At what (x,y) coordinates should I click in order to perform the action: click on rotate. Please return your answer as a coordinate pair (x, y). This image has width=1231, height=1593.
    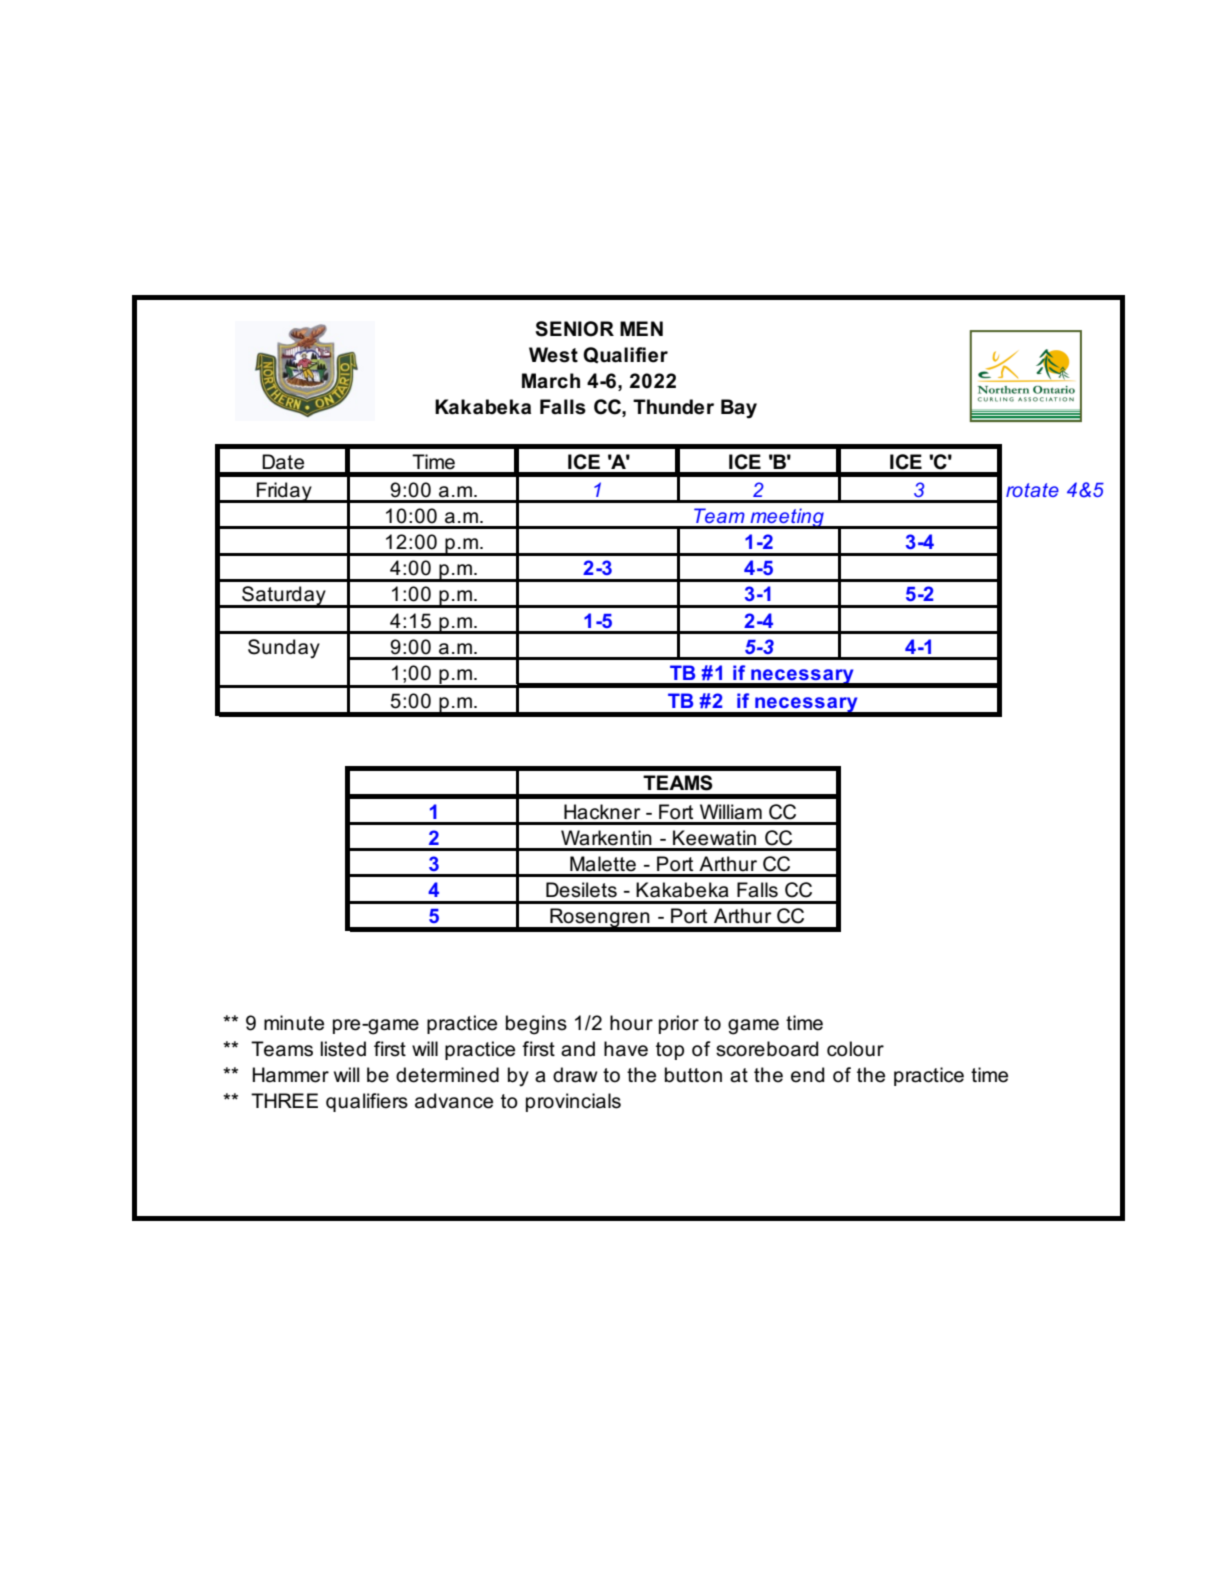
    Looking at the image, I should click on (1032, 490).
